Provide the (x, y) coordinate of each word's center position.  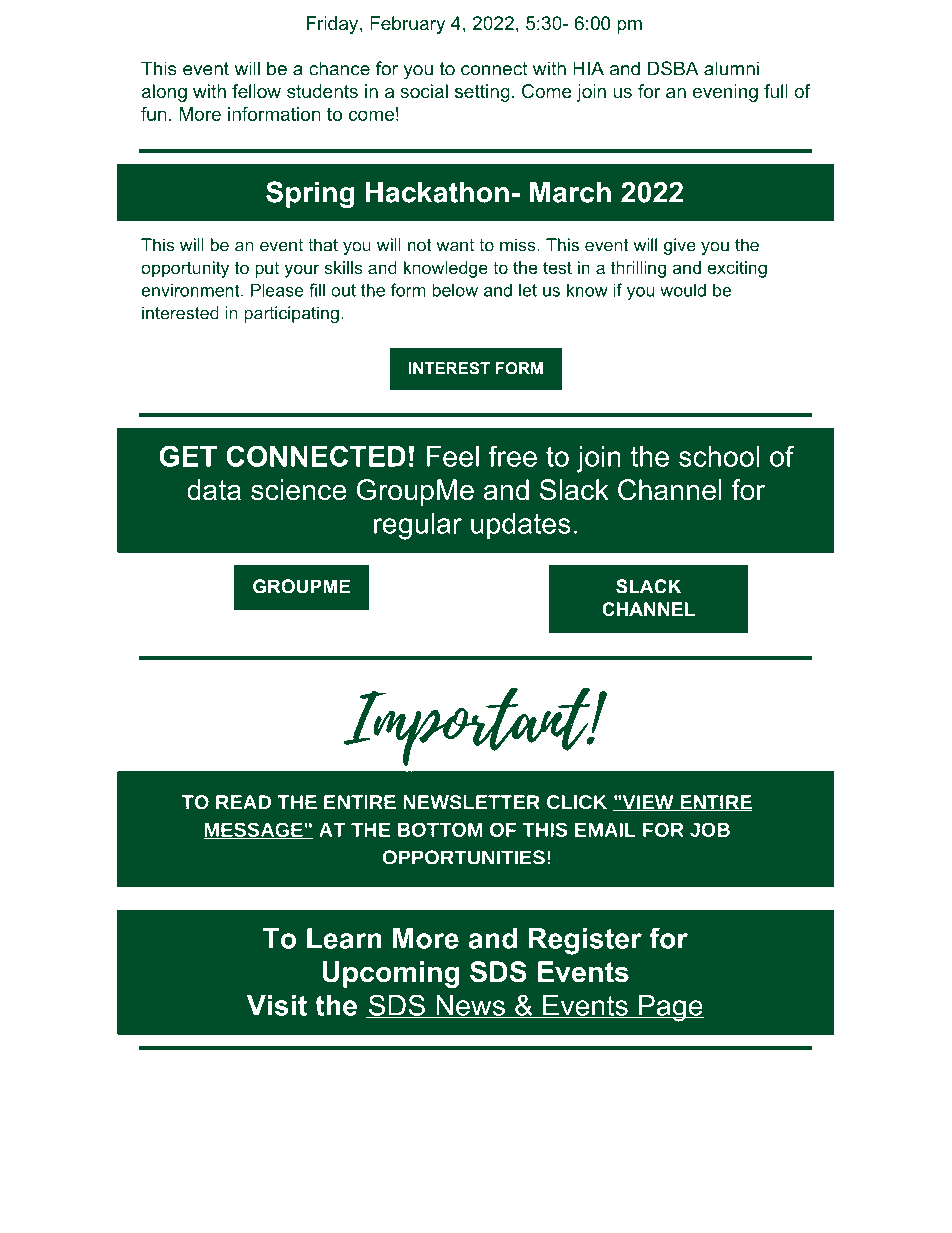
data (214, 490)
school (719, 456)
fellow (256, 91)
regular (418, 526)
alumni (731, 68)
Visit (277, 1005)
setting (482, 93)
